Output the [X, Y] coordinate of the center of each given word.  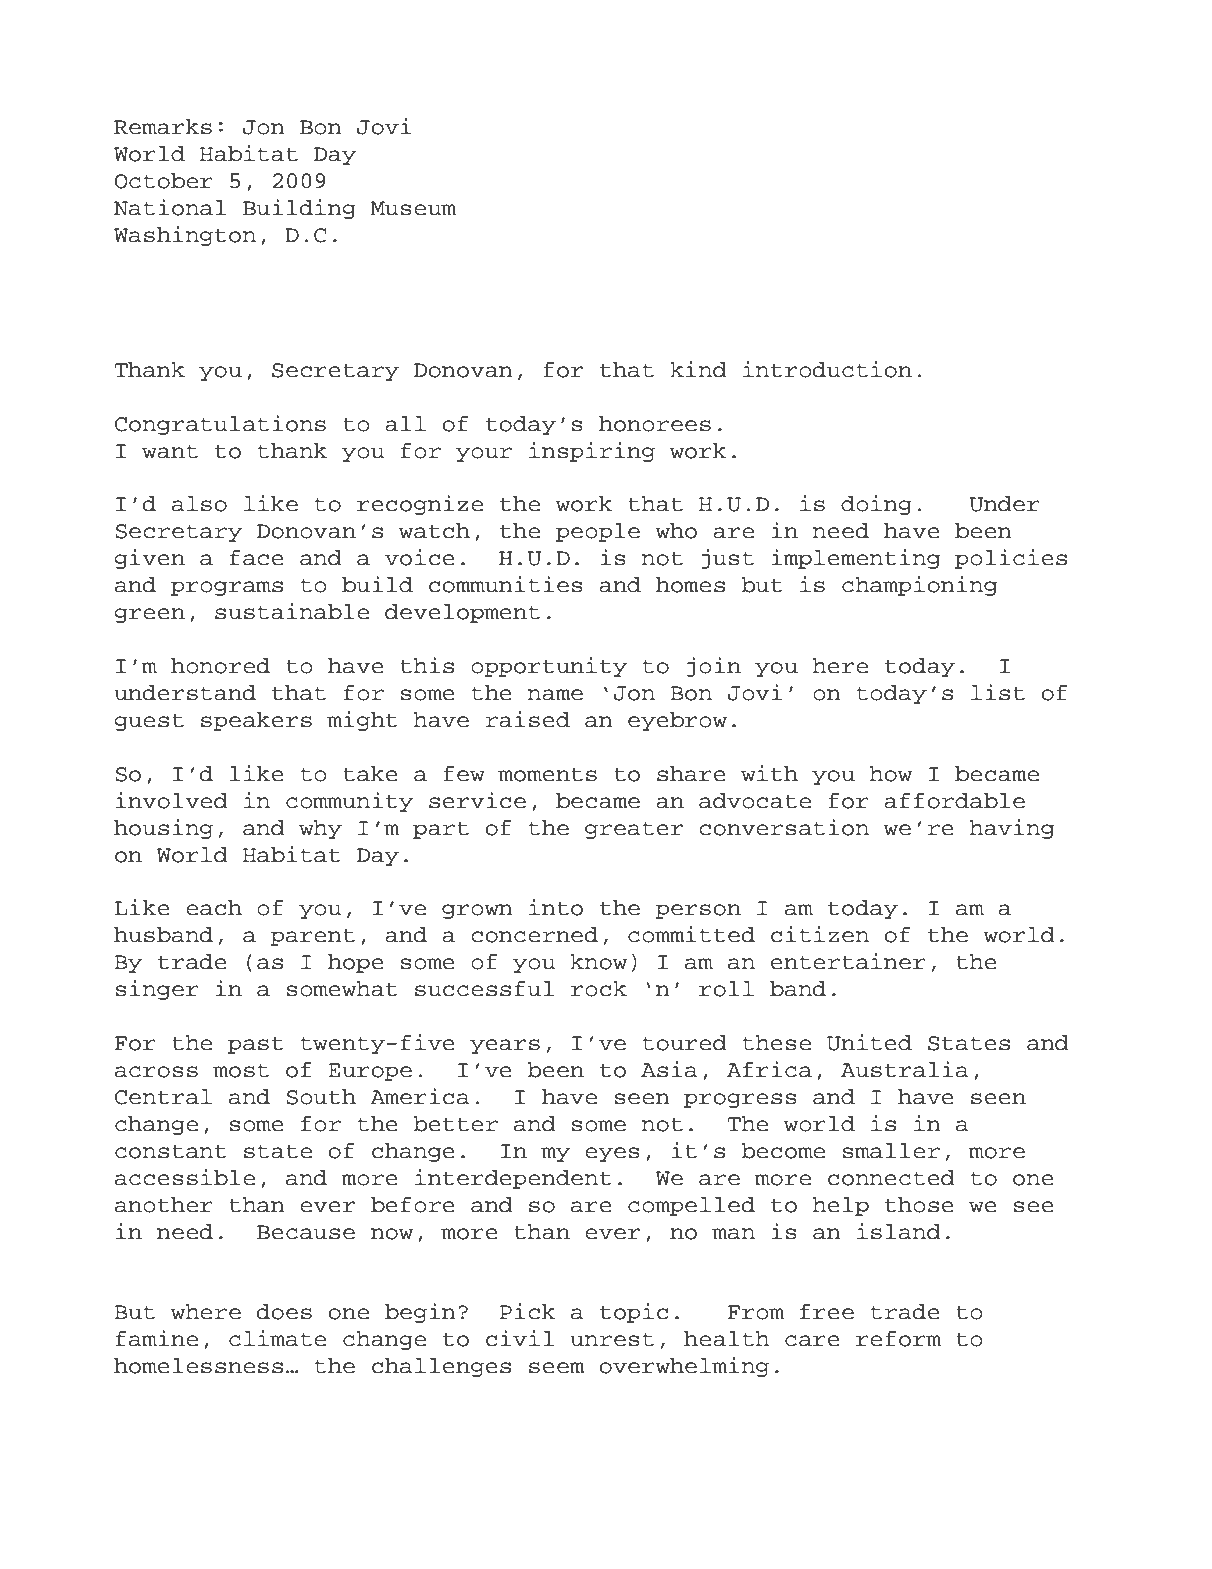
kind [698, 369]
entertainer [848, 961]
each [214, 908]
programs [227, 588]
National [170, 207]
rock [599, 989]
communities [506, 584]
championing [919, 586]
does [284, 1312]
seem [557, 1368]
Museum [413, 208]
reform [898, 1339]
